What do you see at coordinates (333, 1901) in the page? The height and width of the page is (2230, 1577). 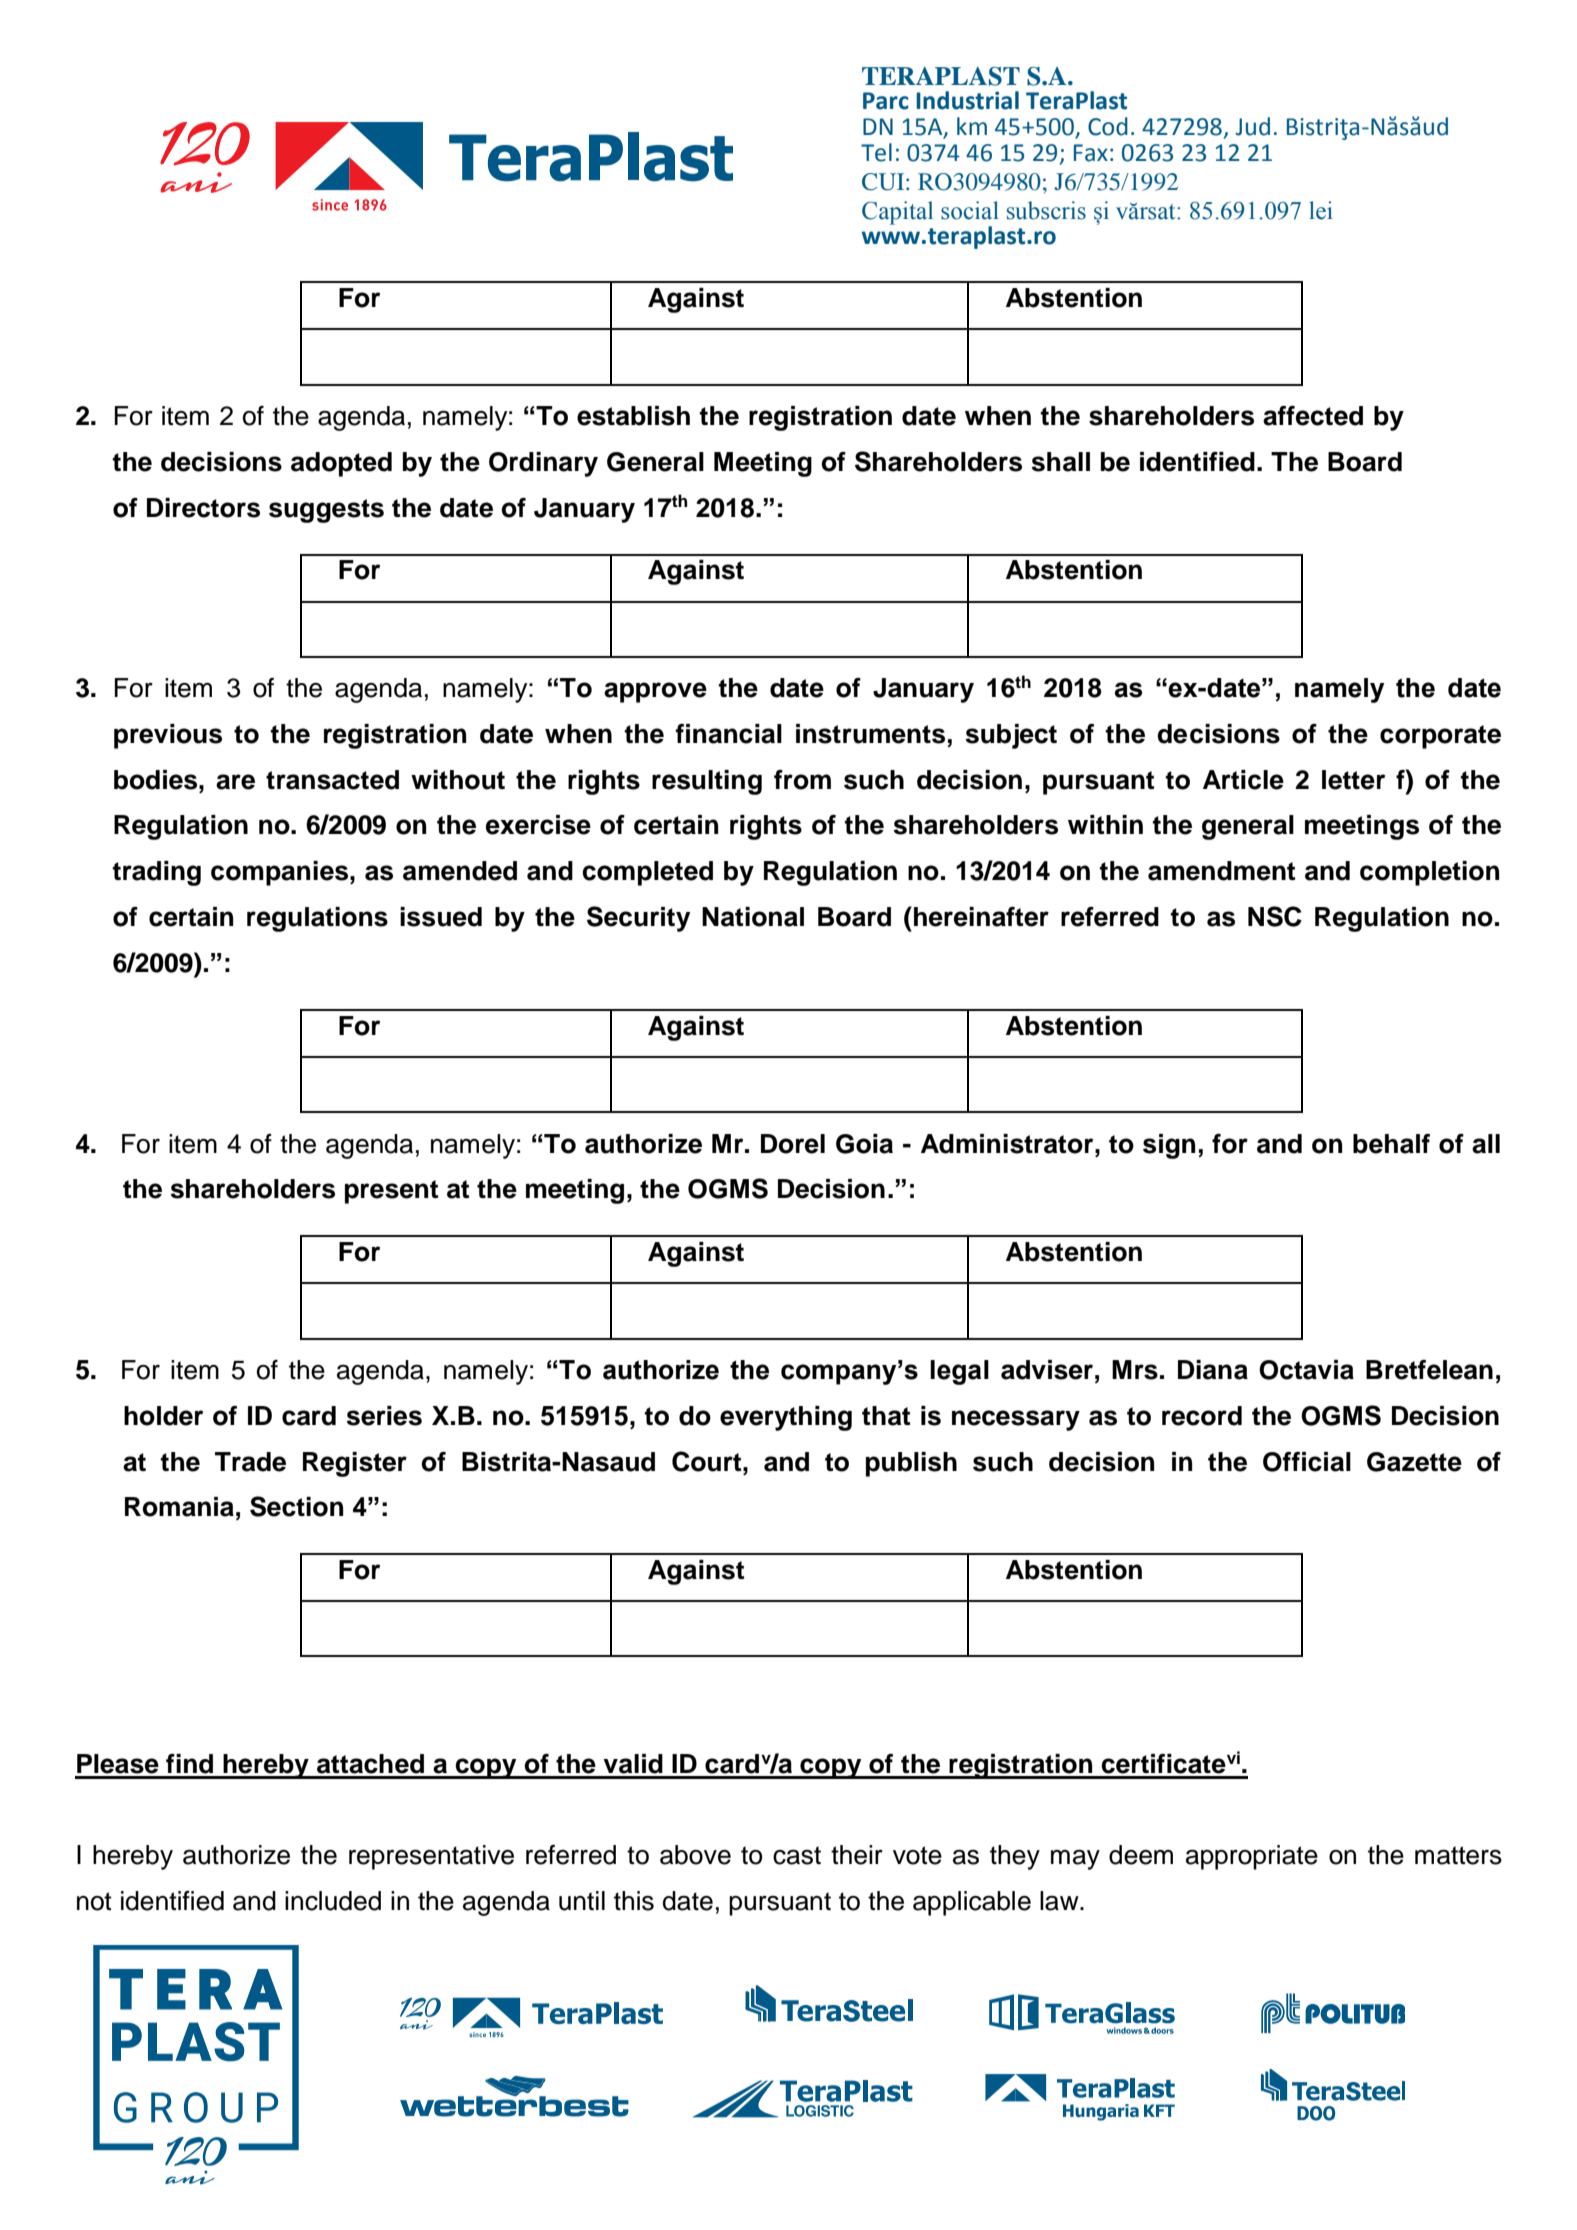 I see `included` at bounding box center [333, 1901].
